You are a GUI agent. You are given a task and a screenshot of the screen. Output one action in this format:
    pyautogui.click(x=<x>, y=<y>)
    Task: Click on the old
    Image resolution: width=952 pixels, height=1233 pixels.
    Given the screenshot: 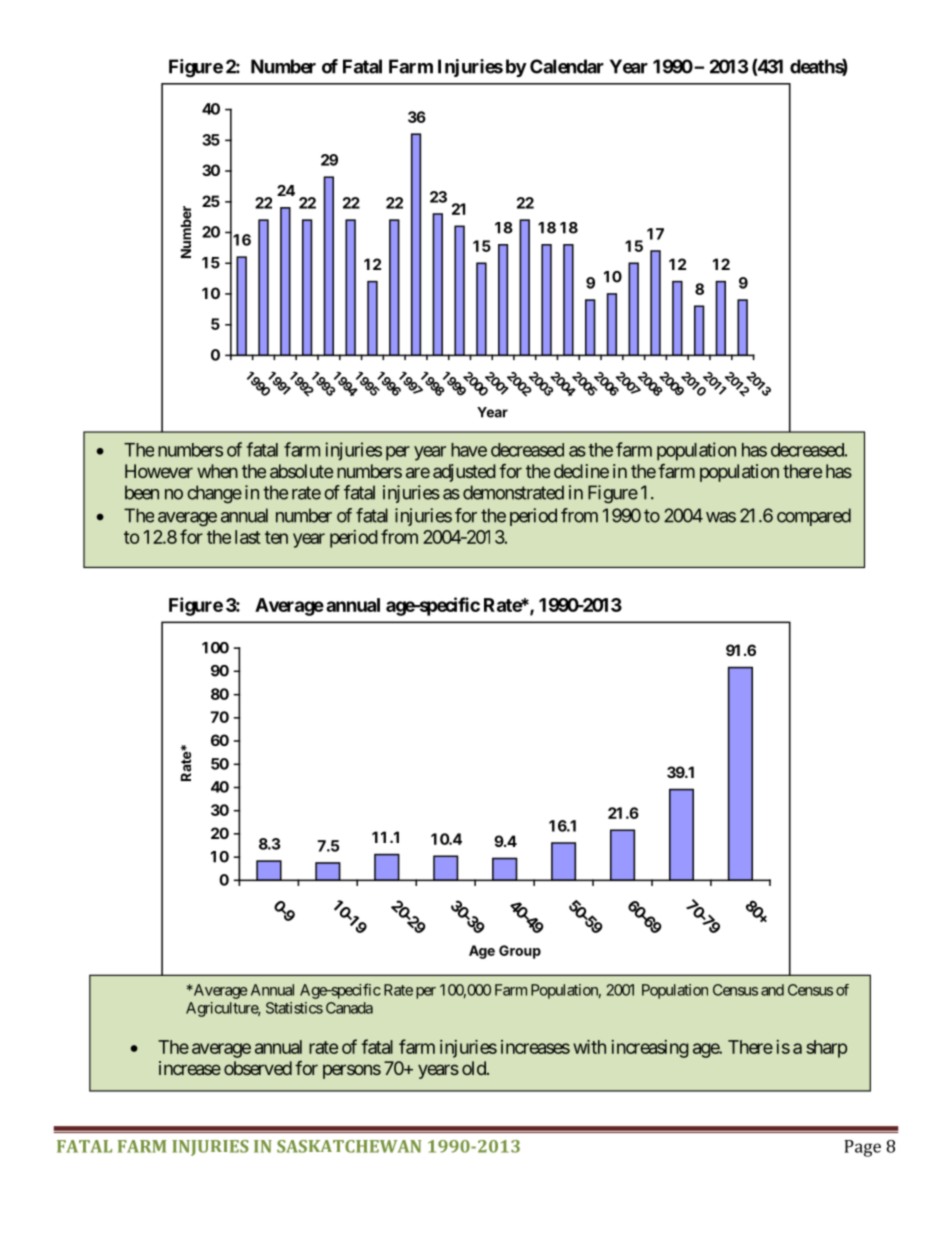 What is the action you would take?
    pyautogui.click(x=475, y=1068)
